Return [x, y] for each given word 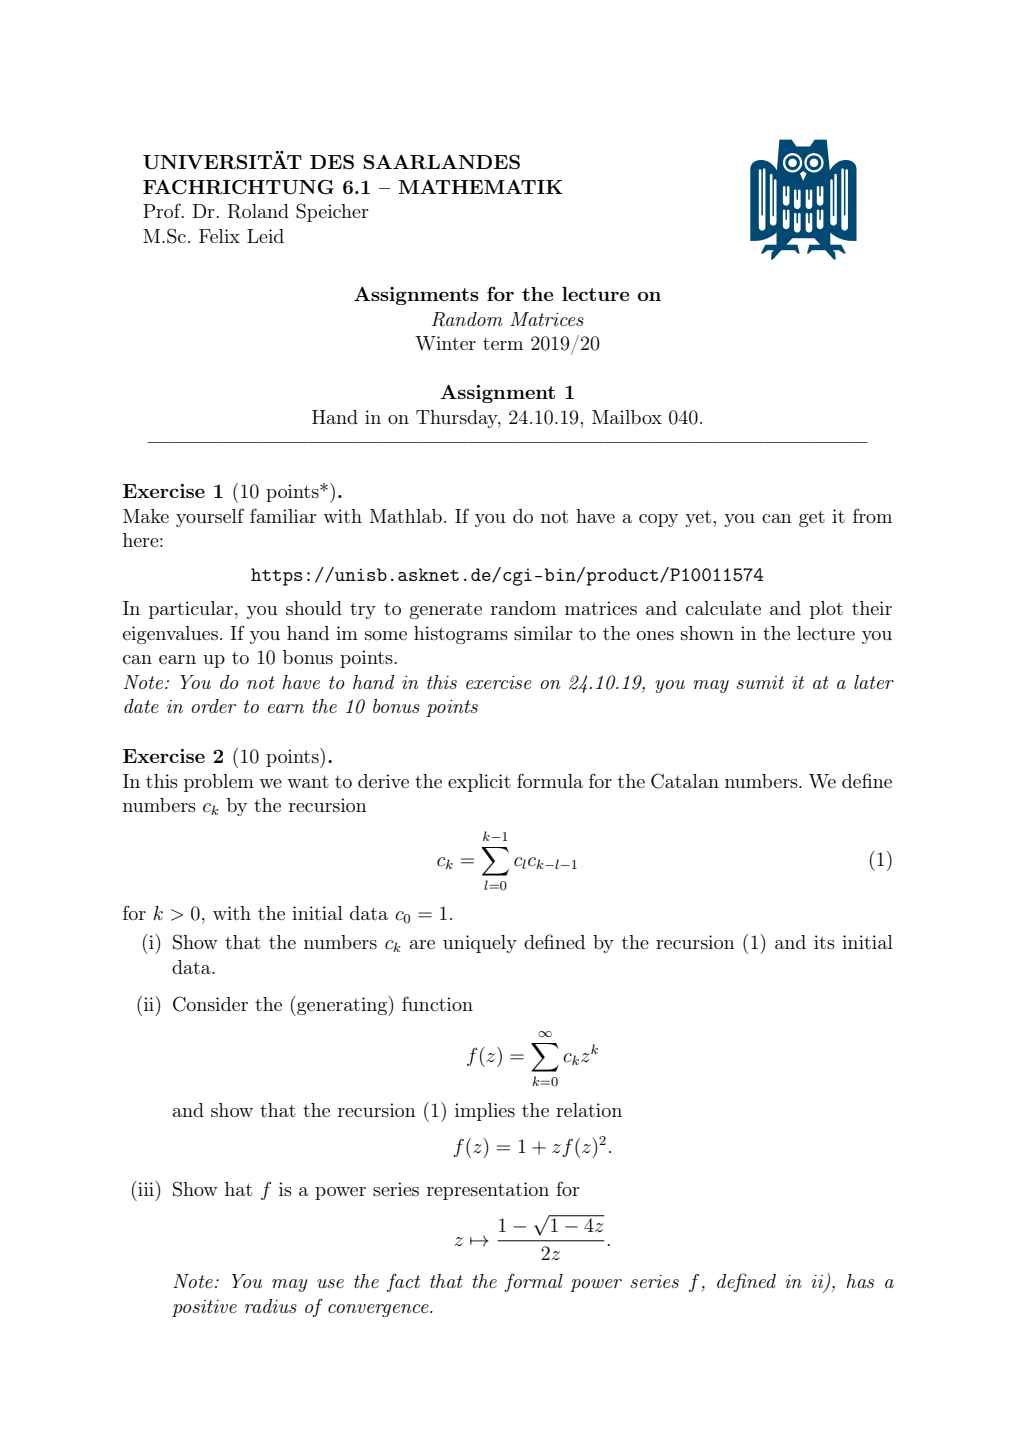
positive [204, 1308]
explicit [479, 783]
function [437, 1003]
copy [658, 520]
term [503, 344]
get [812, 519]
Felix [219, 236]
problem [219, 783]
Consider [210, 1004]
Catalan [685, 781]
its [824, 942]
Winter [445, 343]
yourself [210, 517]
